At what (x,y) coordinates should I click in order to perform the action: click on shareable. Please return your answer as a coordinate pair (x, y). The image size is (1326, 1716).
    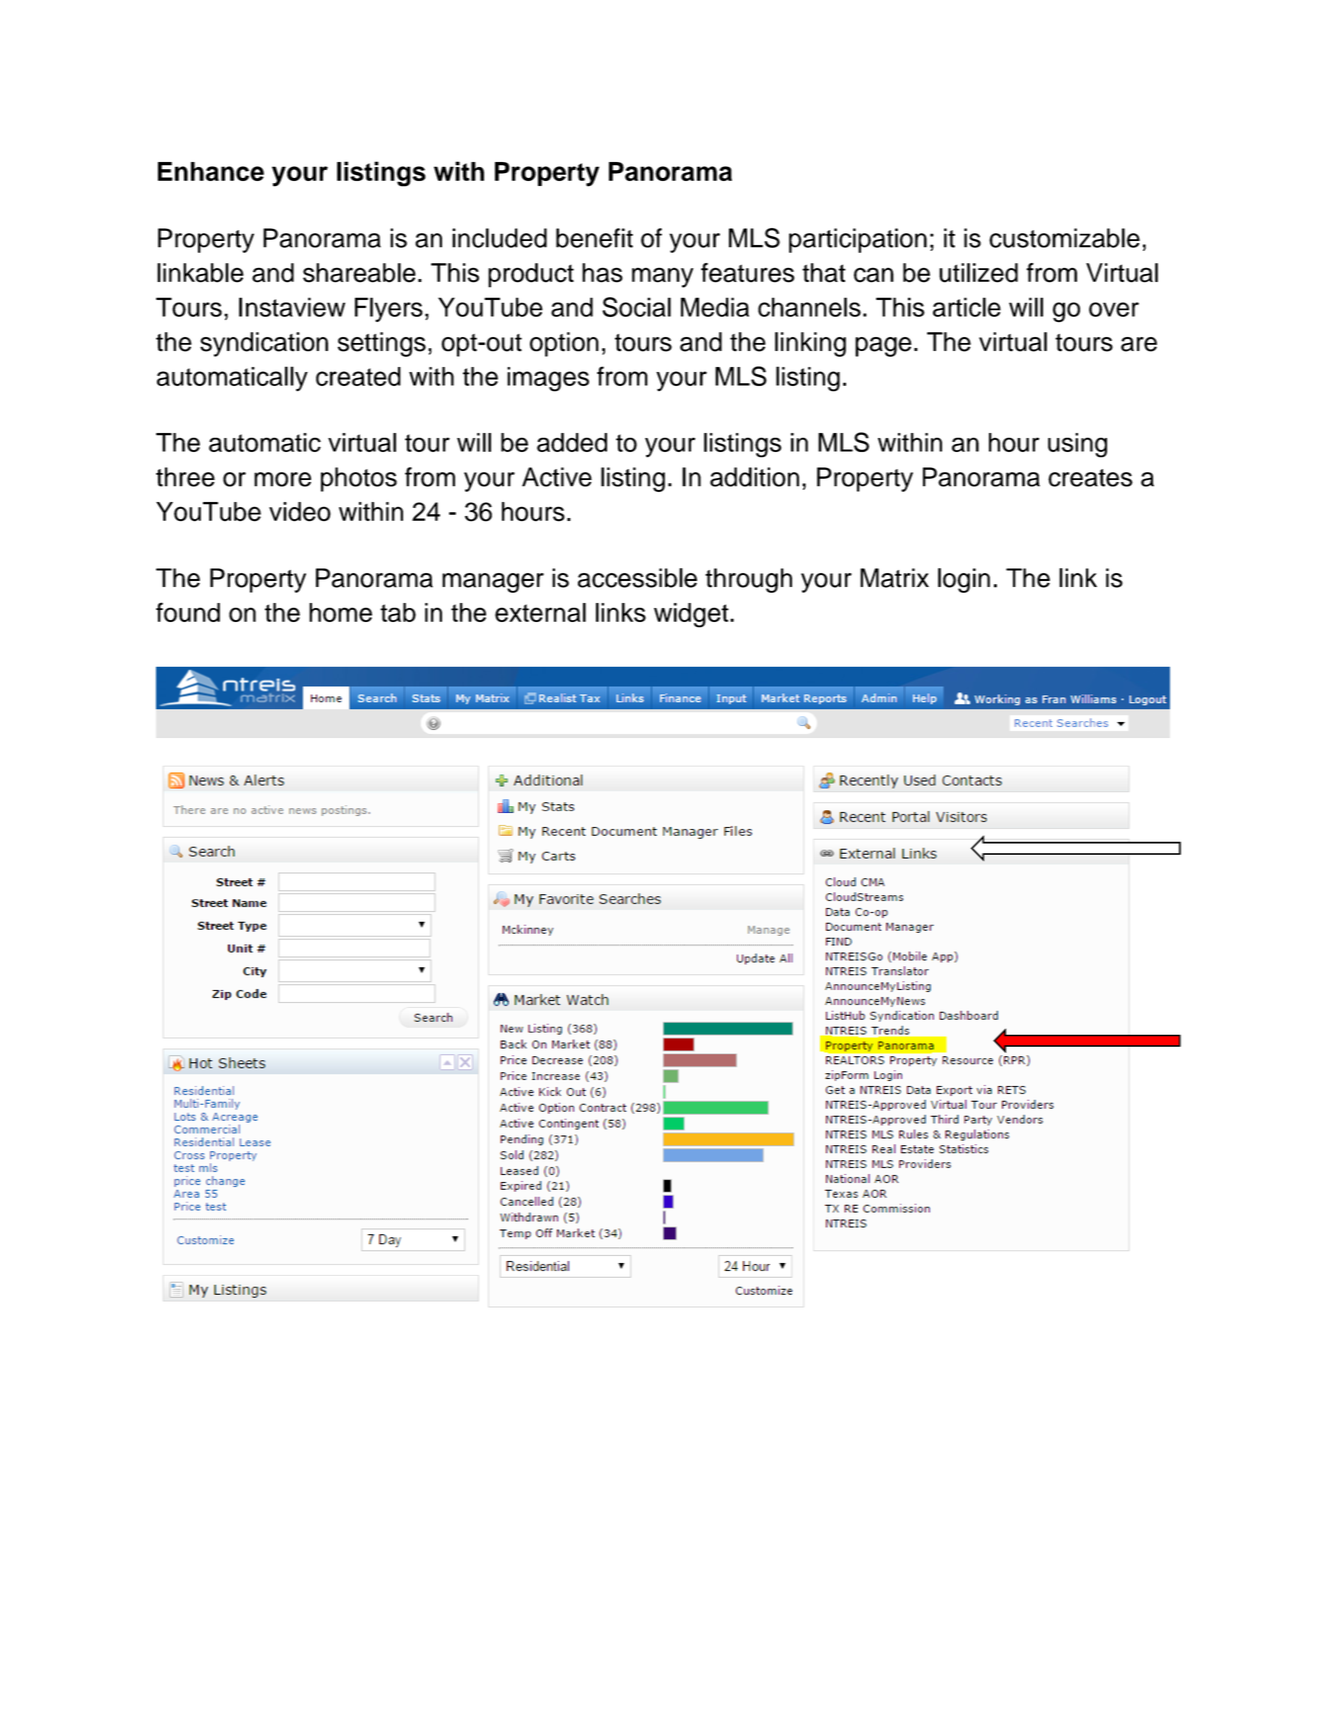
    Looking at the image, I should click on (359, 273).
